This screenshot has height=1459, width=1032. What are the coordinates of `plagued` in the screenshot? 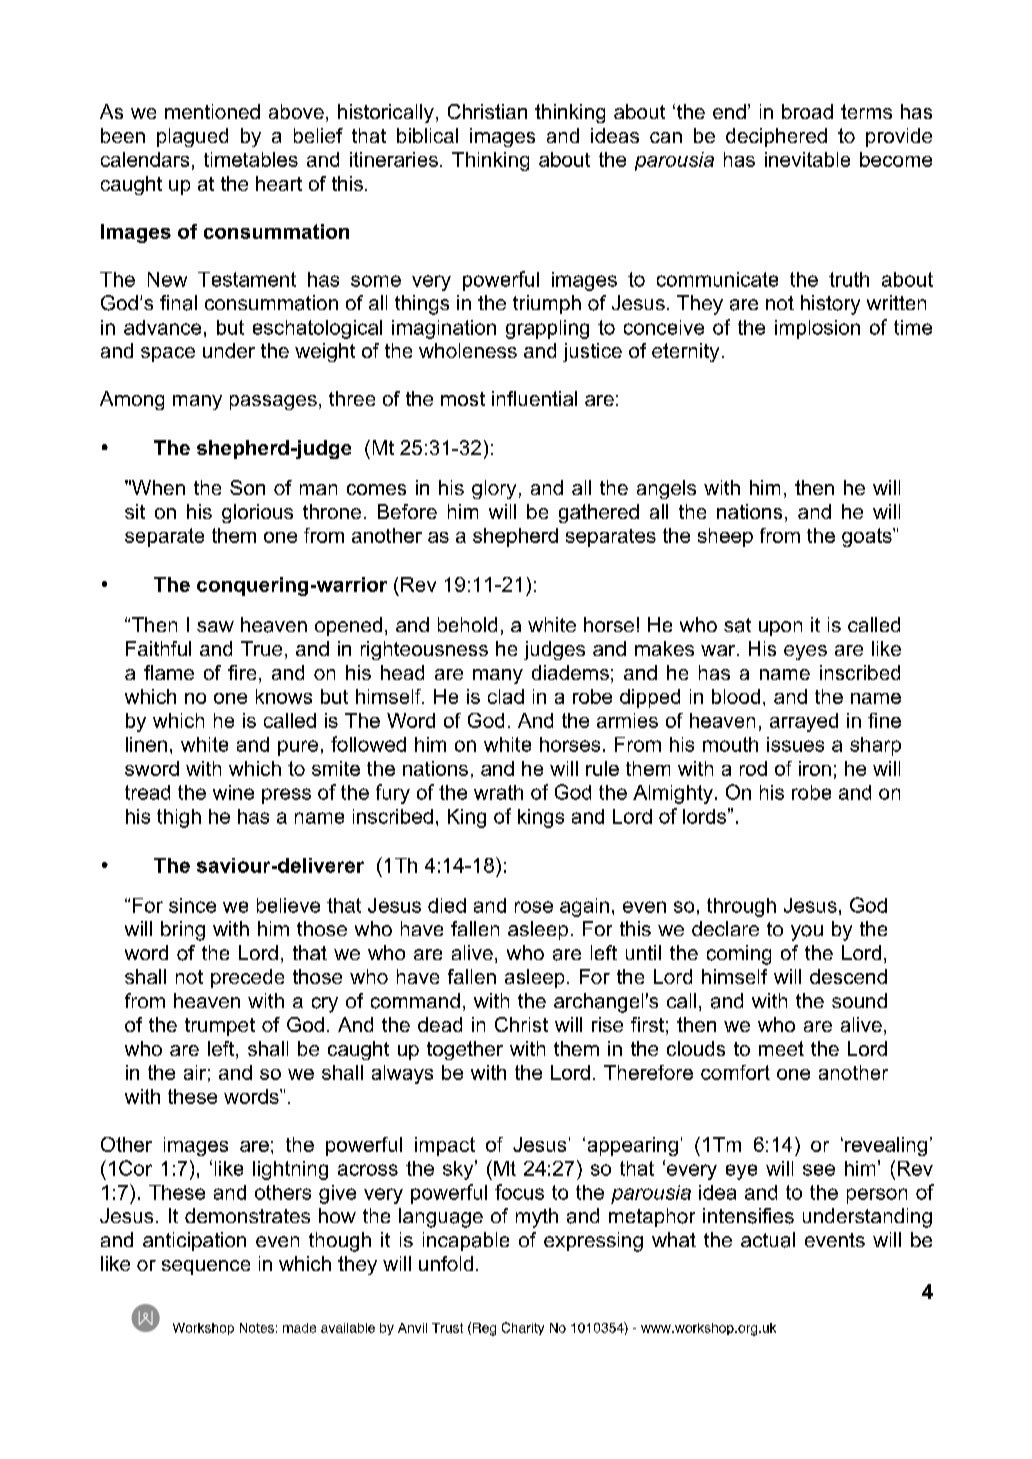 It's located at (192, 137).
